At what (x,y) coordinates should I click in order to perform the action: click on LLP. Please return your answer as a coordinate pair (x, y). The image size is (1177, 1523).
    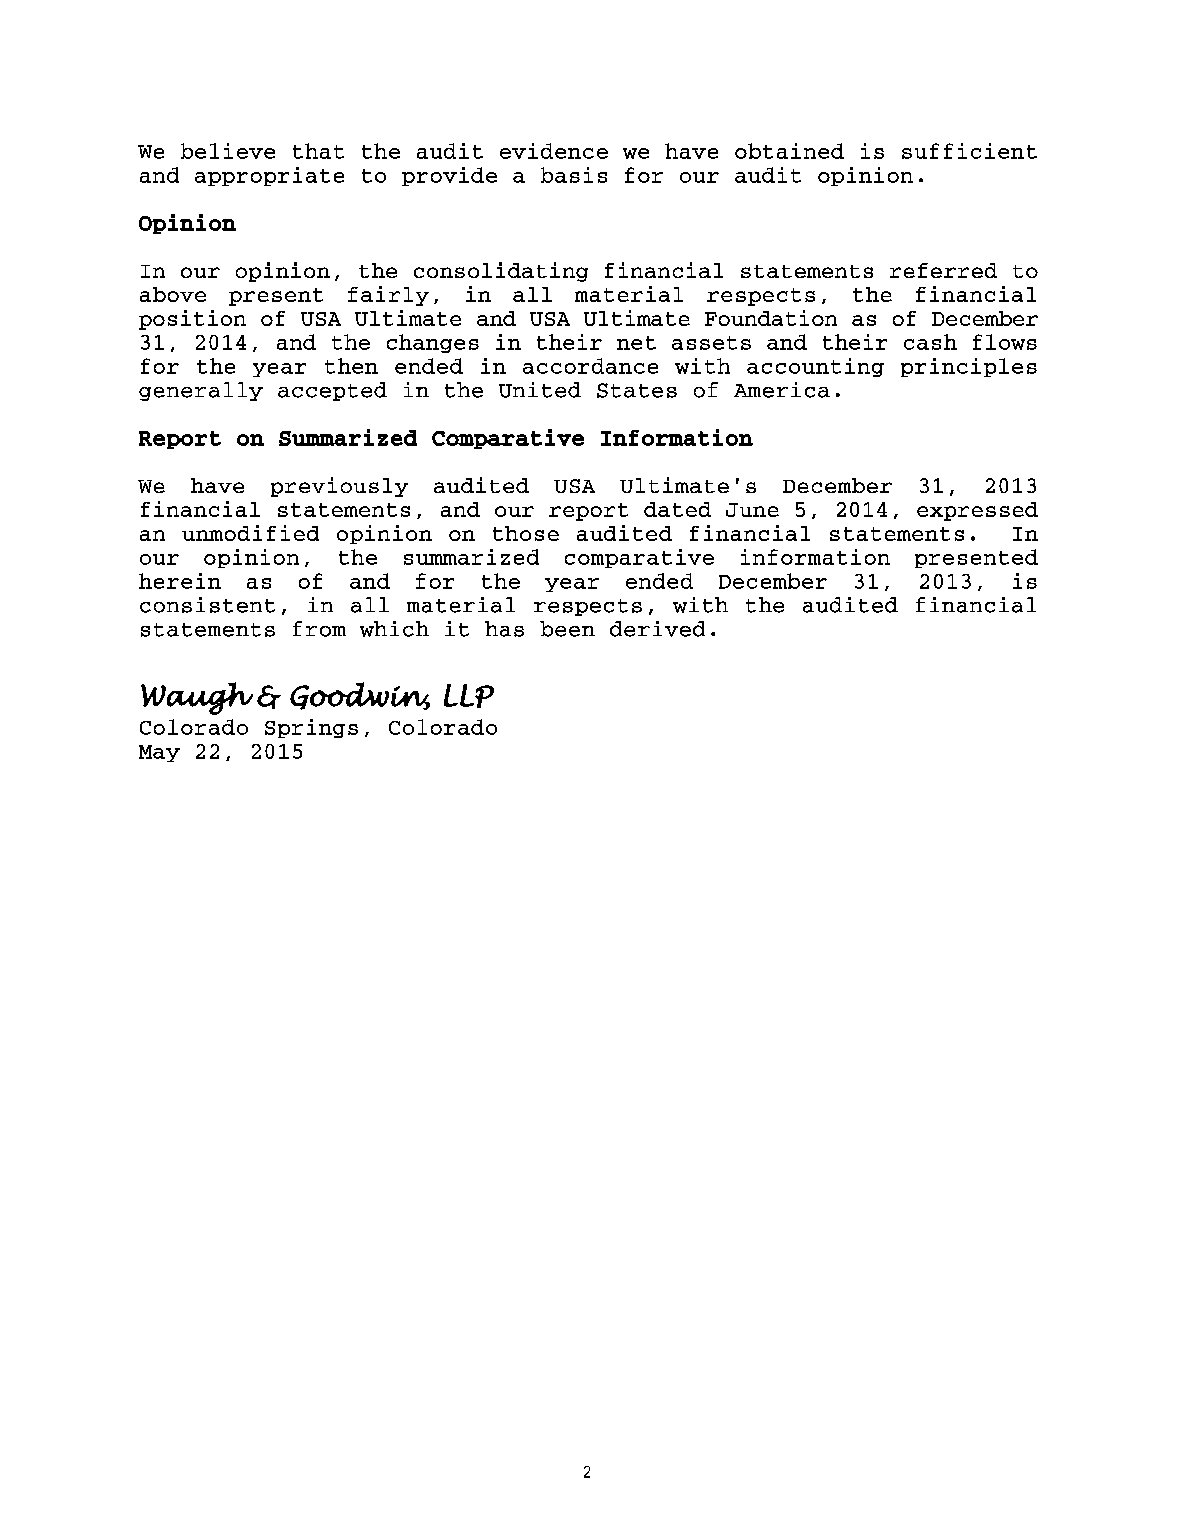
    Looking at the image, I should click on (469, 696).
